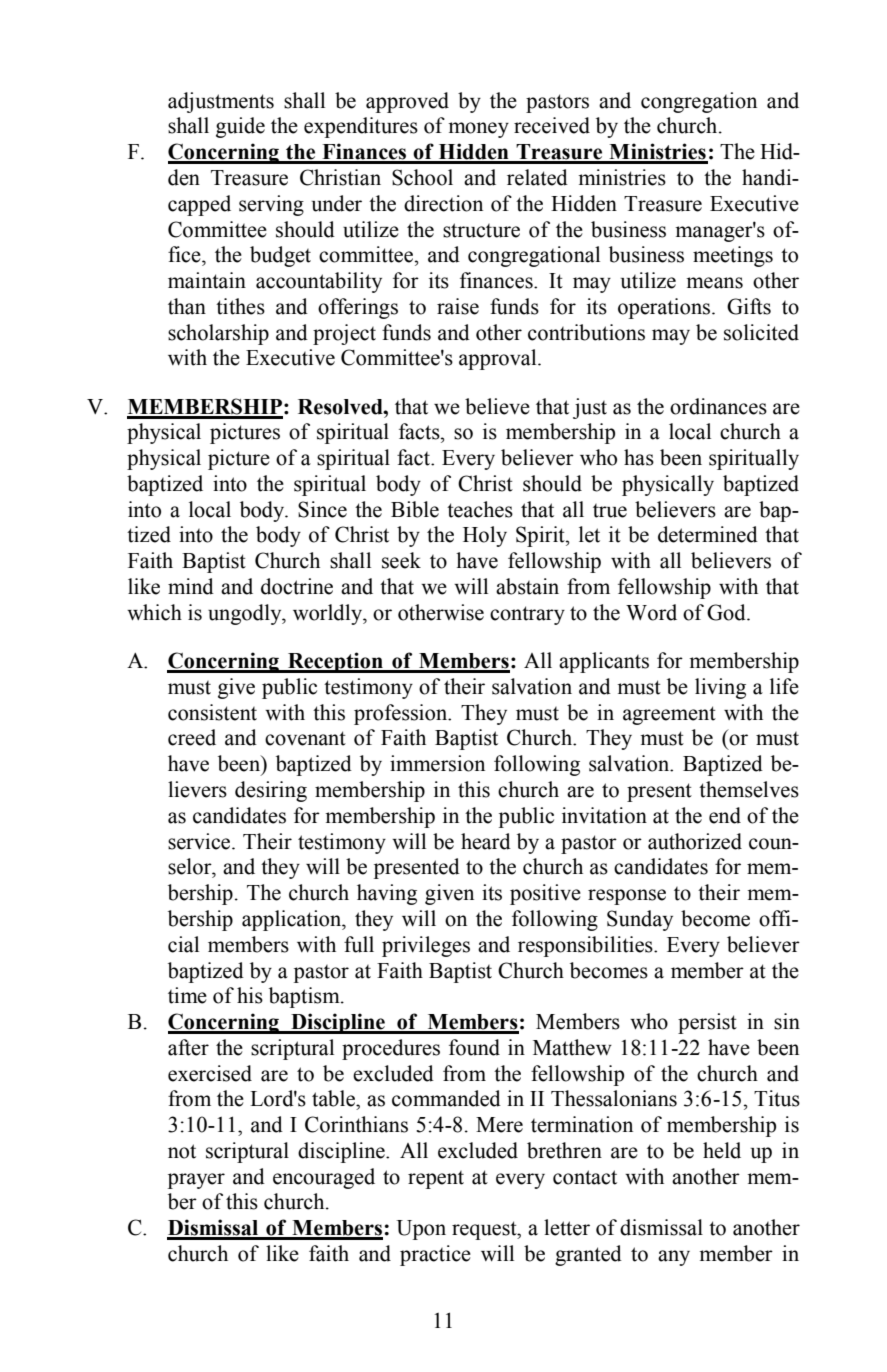  I want to click on prayer, so click(196, 1181).
